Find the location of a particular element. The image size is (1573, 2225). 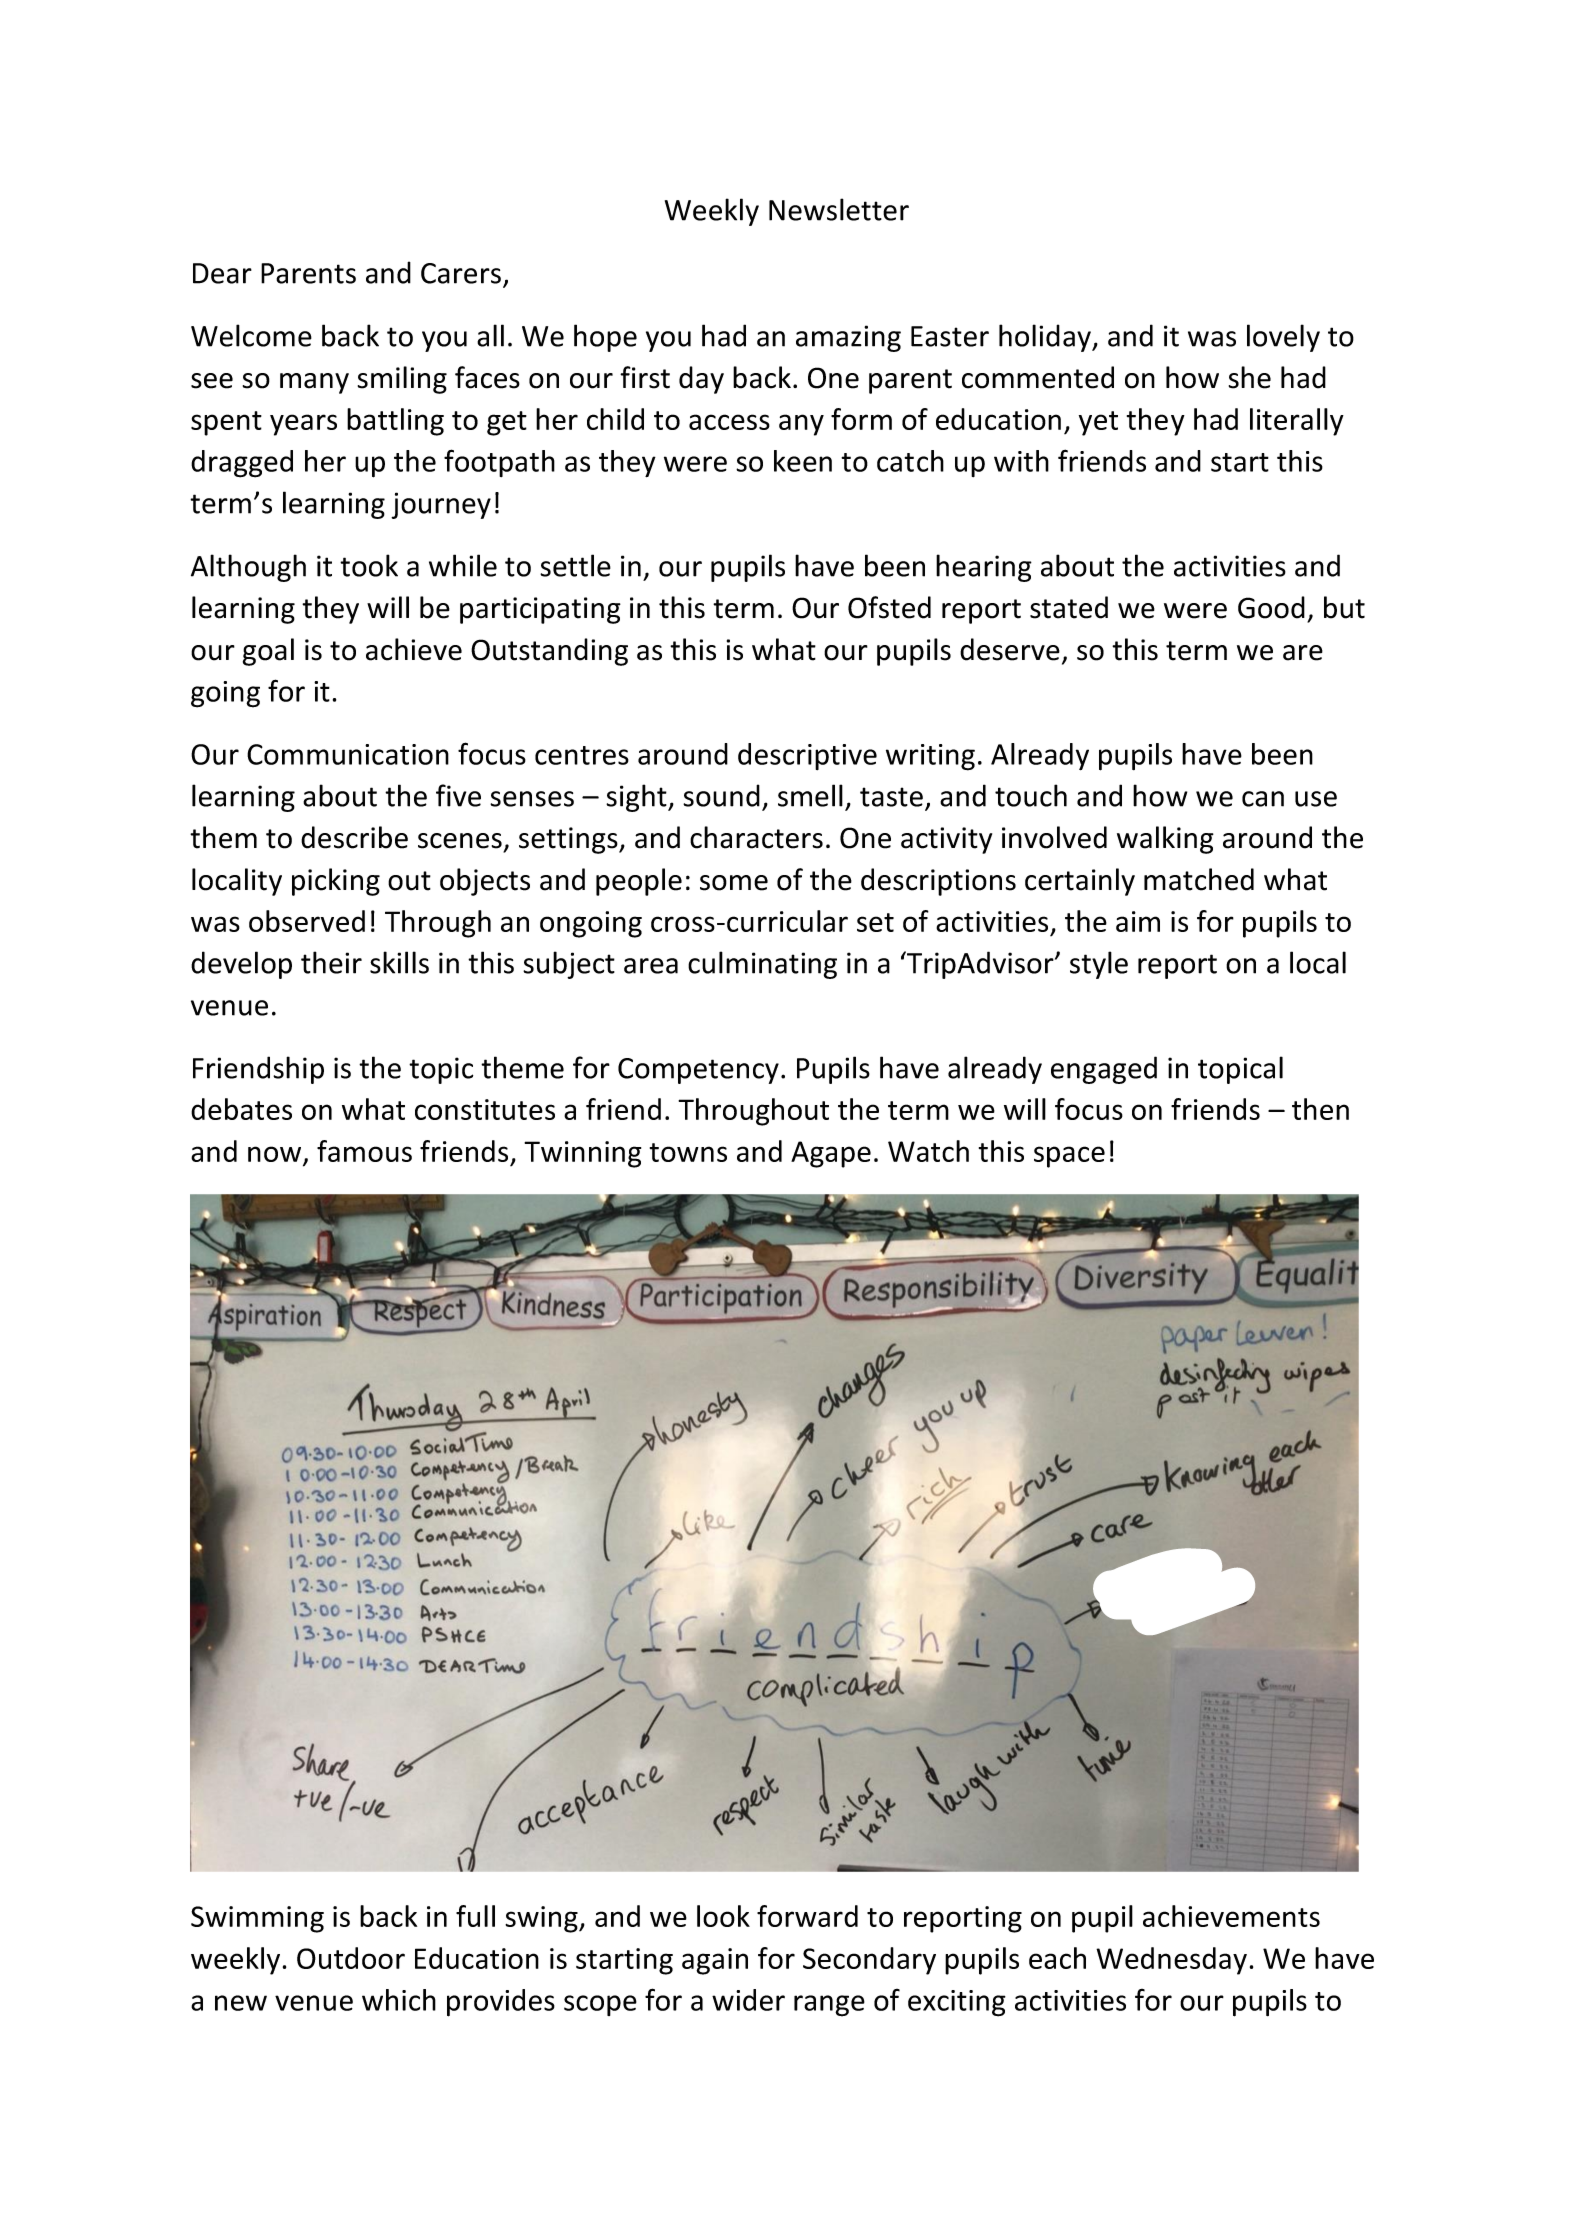

lovely is located at coordinates (1283, 338).
